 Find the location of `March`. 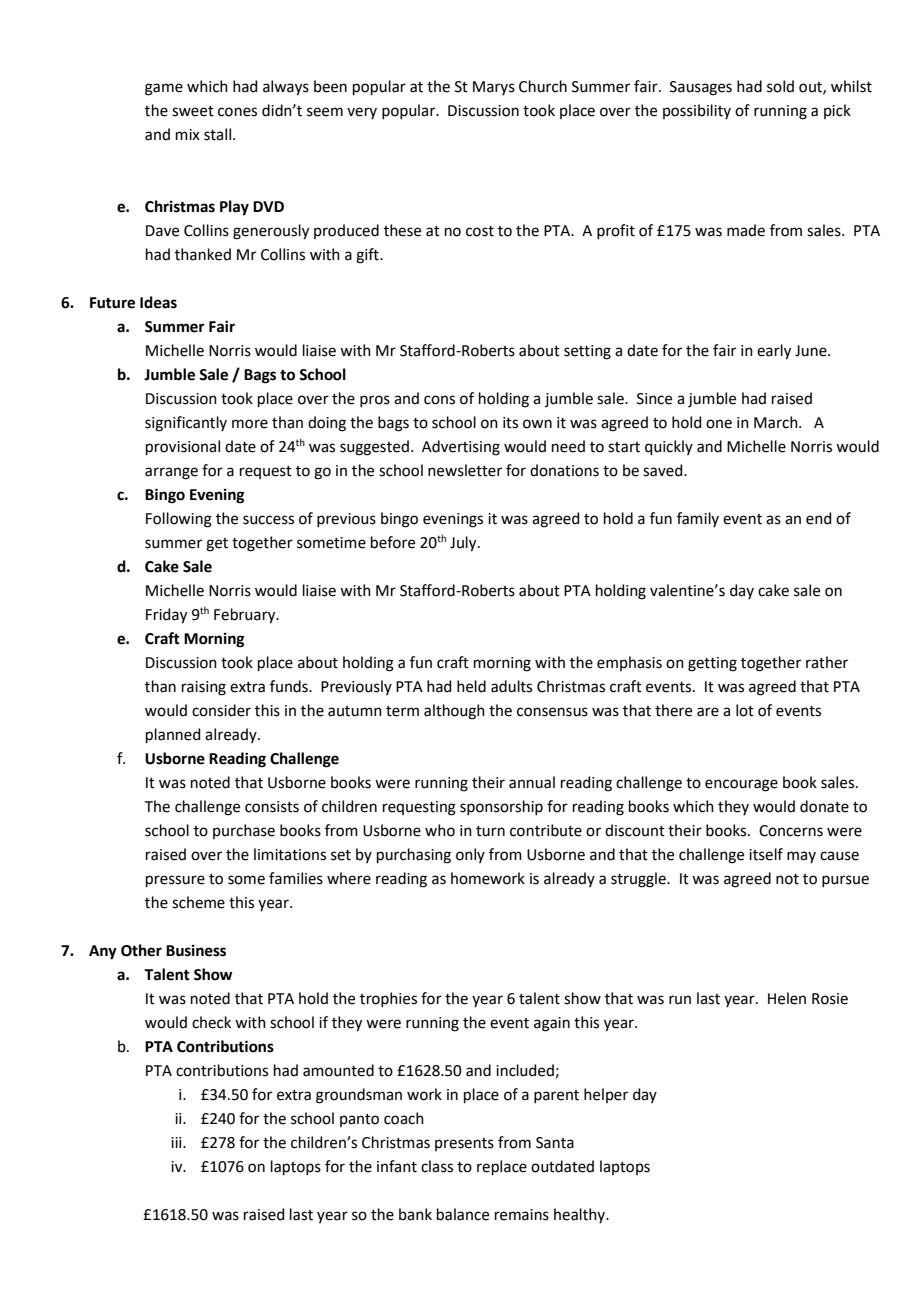

March is located at coordinates (777, 422).
